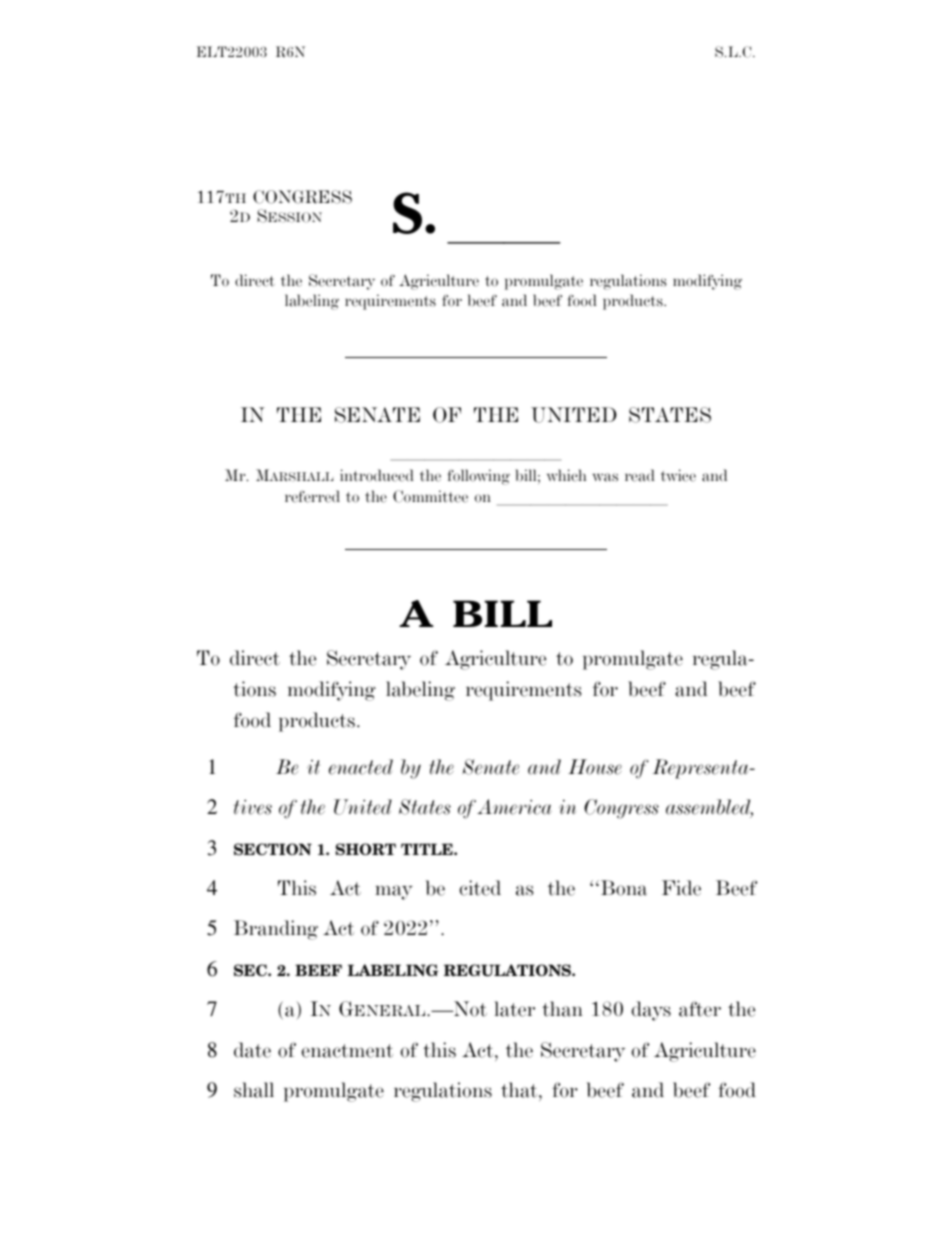 This image has width=952, height=1233. I want to click on SECTION, so click(273, 849).
